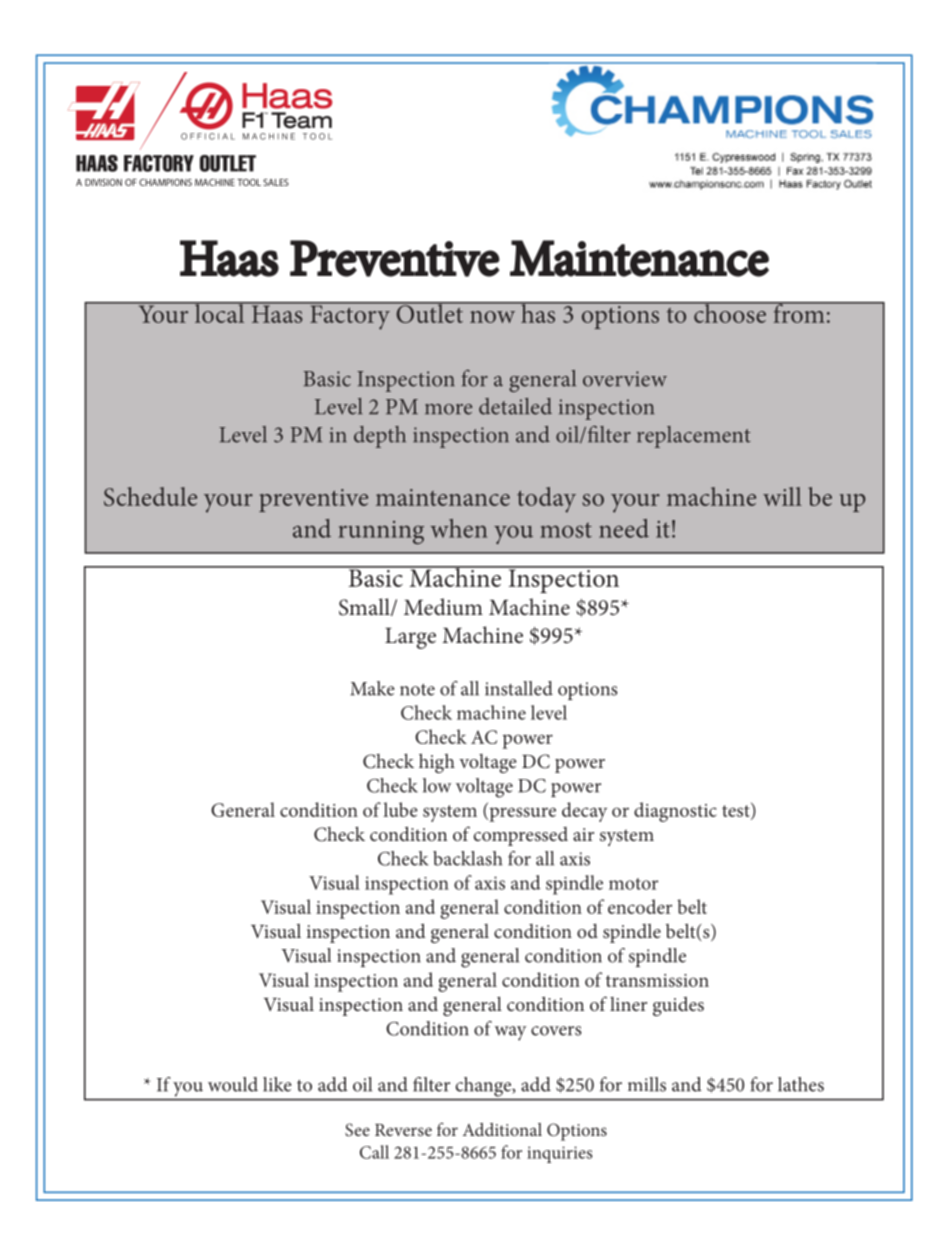 The image size is (952, 1233). I want to click on high, so click(437, 763).
